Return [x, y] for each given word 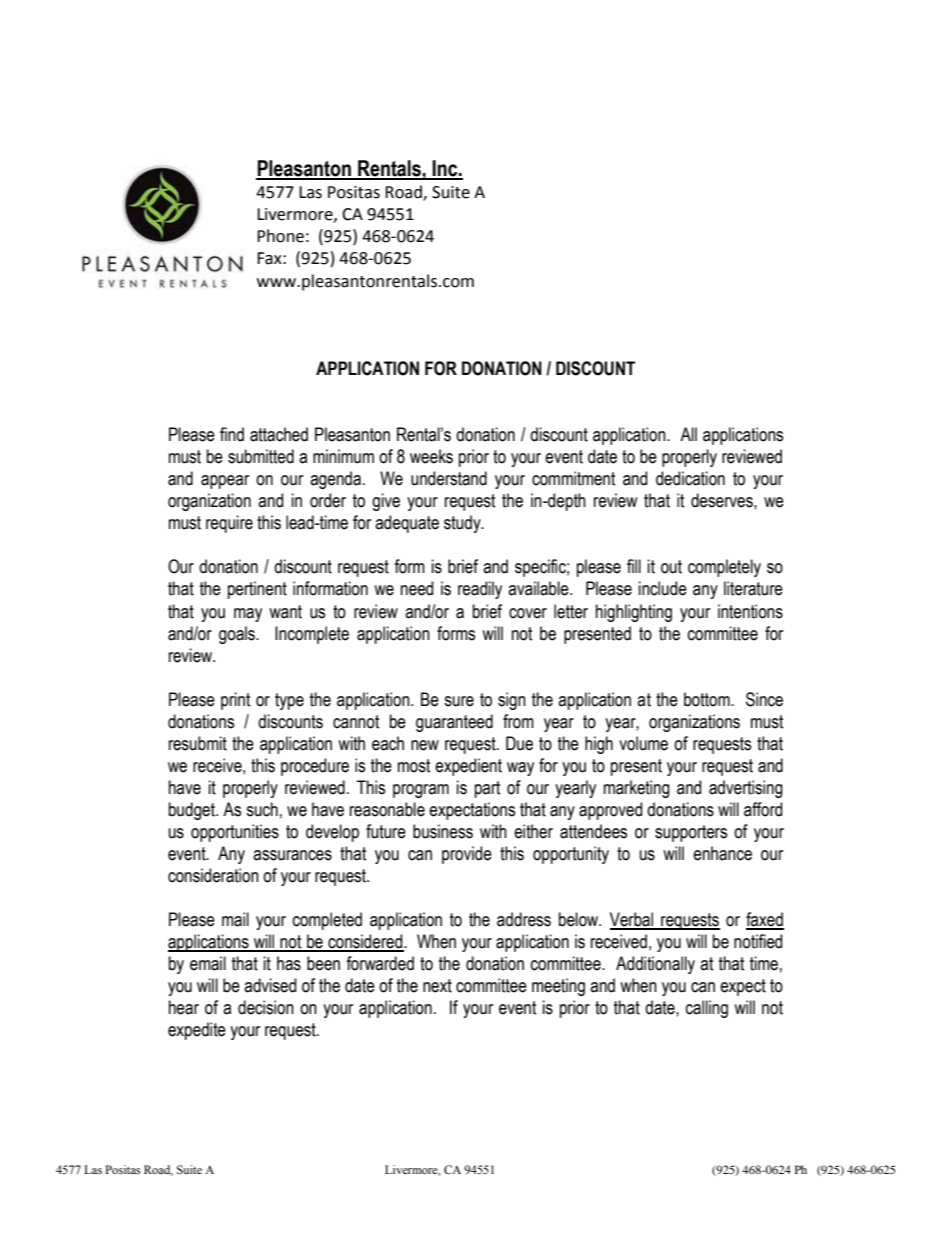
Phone [280, 236]
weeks [431, 456]
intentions [750, 611]
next [437, 986]
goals [238, 635]
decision [266, 1007]
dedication [690, 478]
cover [528, 613]
